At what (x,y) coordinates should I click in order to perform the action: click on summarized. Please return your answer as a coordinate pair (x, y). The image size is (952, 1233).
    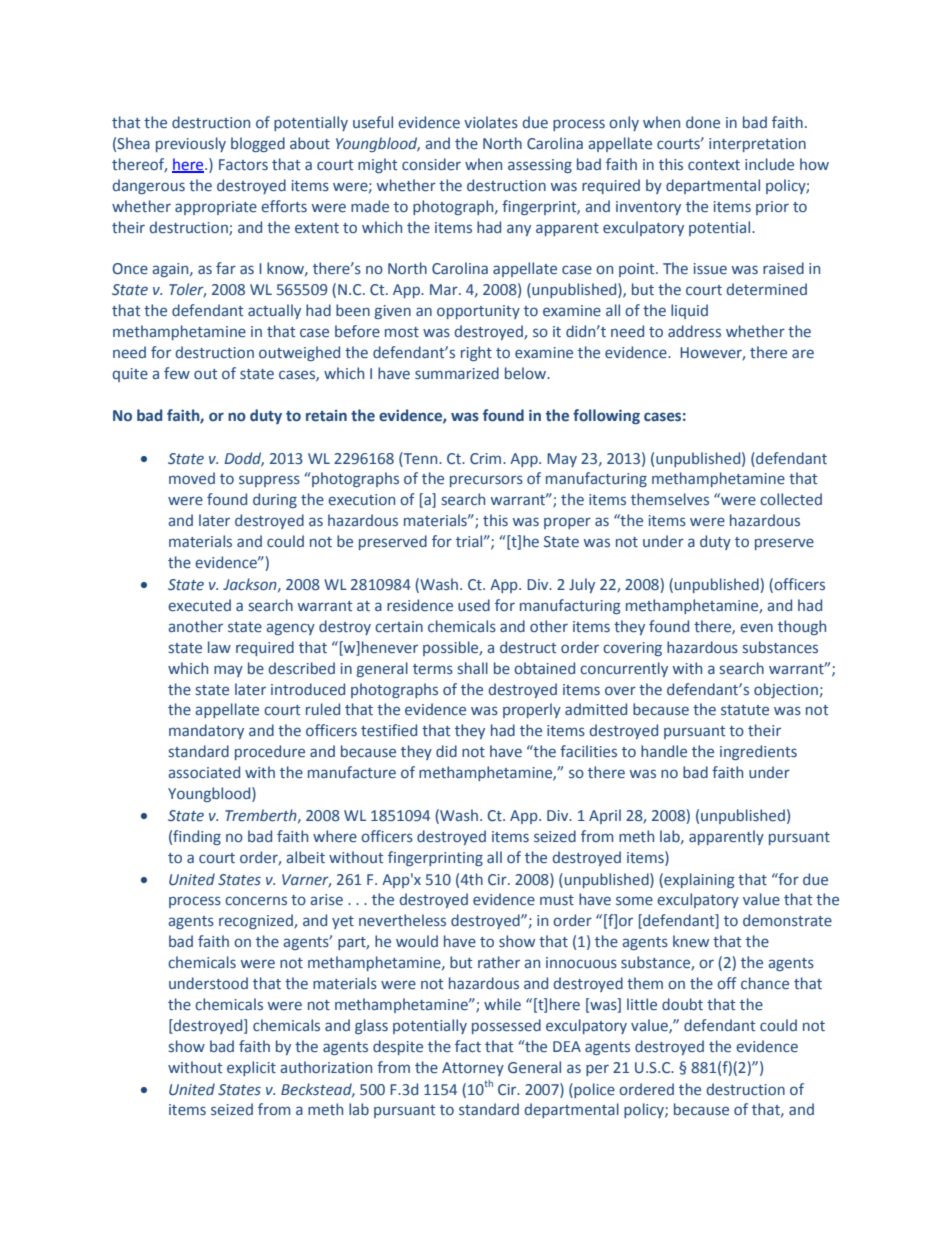
    Looking at the image, I should click on (457, 373).
